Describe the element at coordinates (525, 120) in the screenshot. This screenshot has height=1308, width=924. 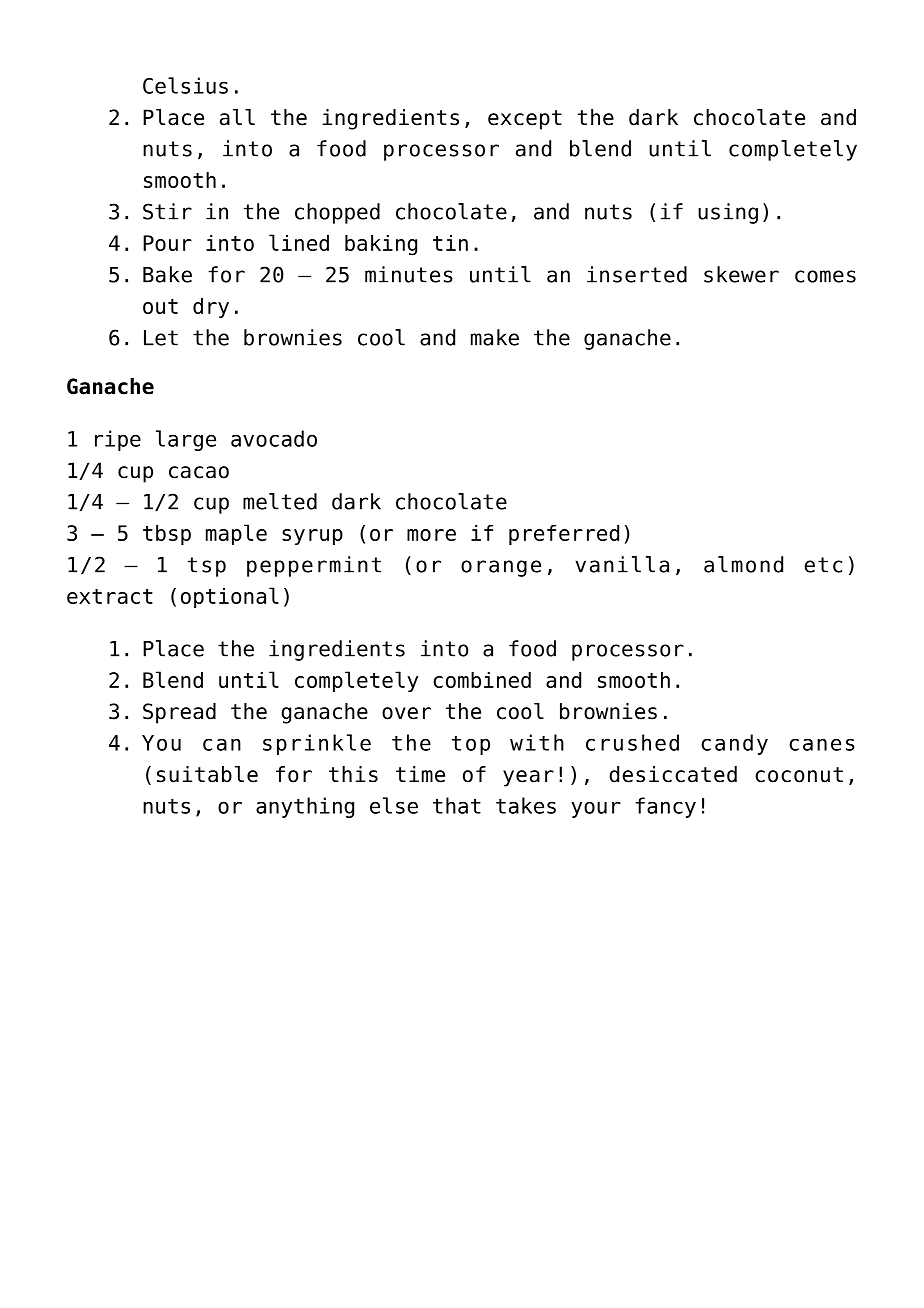
I see `except` at that location.
